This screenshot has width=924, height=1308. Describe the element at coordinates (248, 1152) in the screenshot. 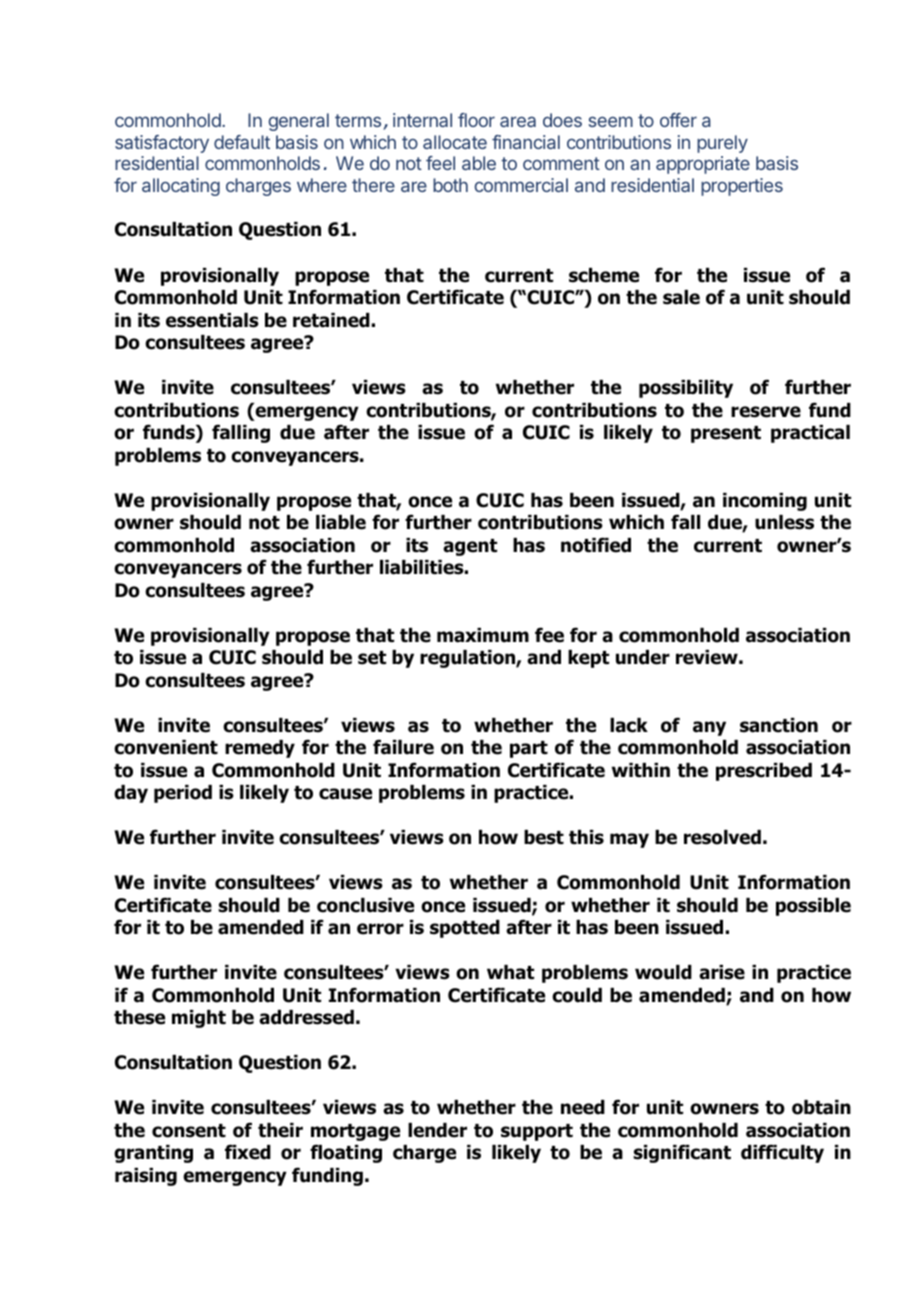

I see `fixed` at that location.
